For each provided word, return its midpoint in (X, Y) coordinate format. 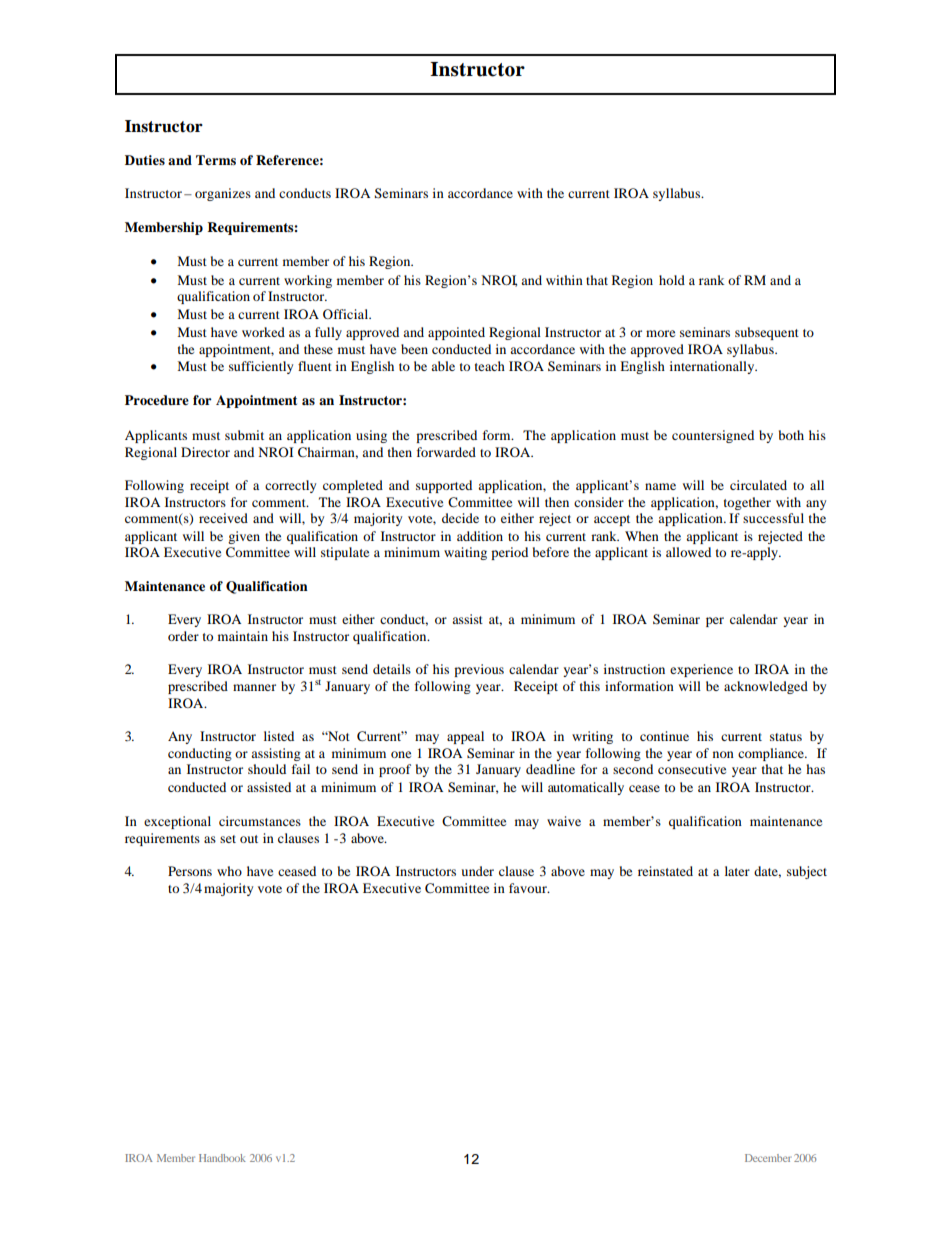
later (737, 871)
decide (460, 518)
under (477, 871)
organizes (223, 194)
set (228, 839)
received (223, 518)
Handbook (222, 1158)
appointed (456, 333)
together (747, 503)
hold (672, 280)
